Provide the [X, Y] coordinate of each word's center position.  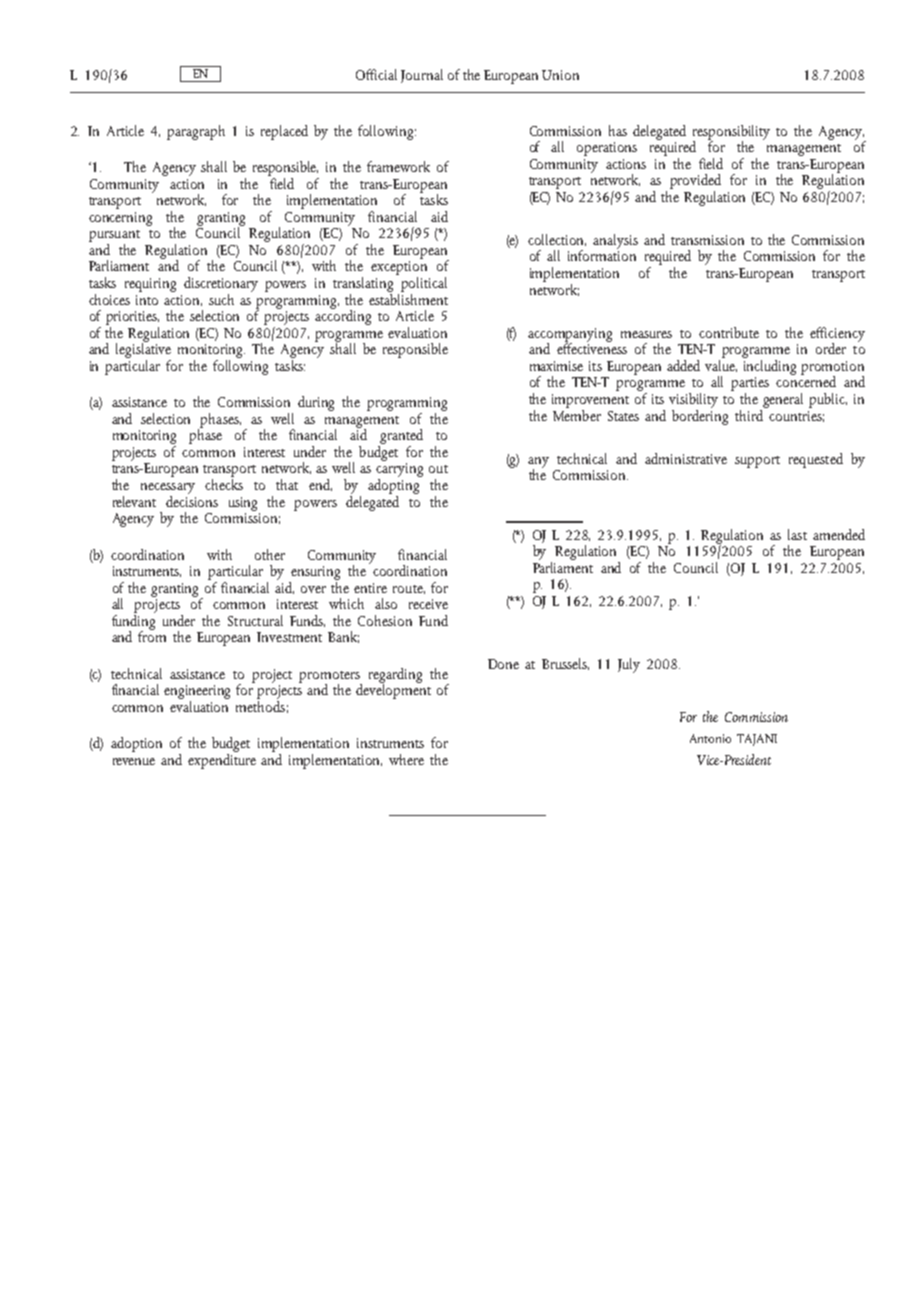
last [797, 534]
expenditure [222, 760]
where [406, 759]
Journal [422, 76]
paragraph [196, 132]
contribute [729, 332]
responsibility [731, 133]
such [221, 299]
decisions [192, 500]
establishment [408, 298]
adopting [394, 485]
